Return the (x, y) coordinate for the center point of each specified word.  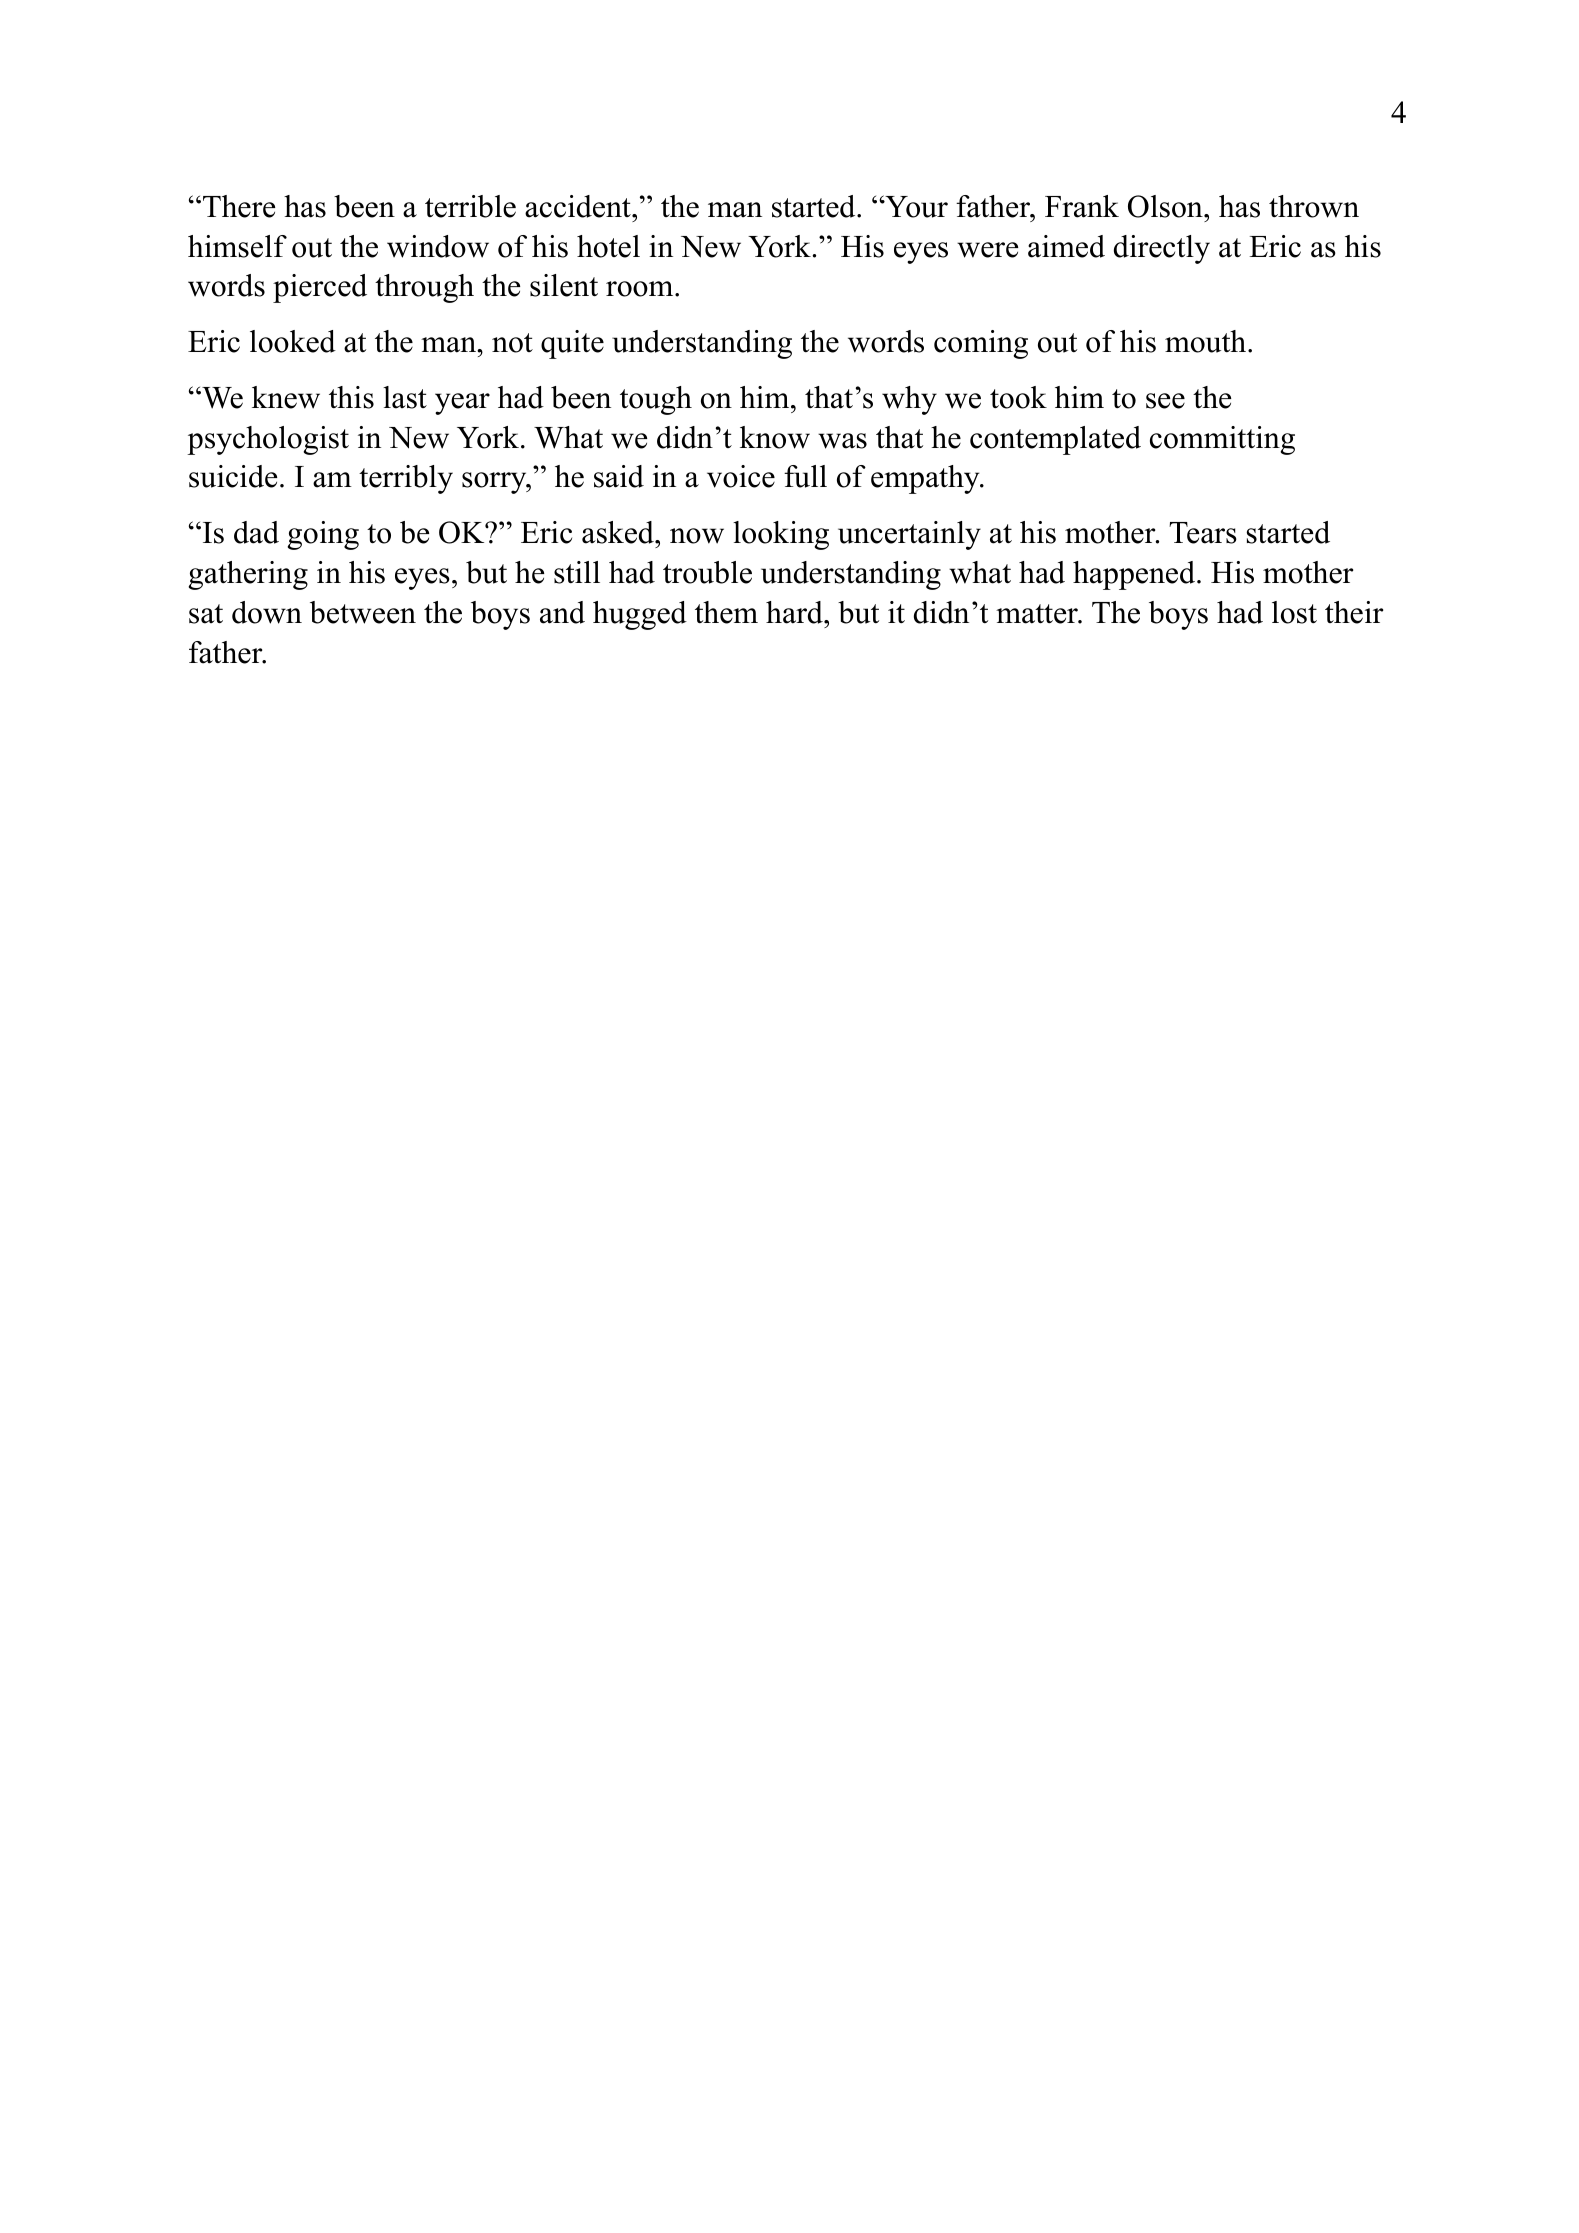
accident (579, 206)
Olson (1166, 206)
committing (1222, 440)
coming (981, 344)
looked (293, 341)
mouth (1207, 341)
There (239, 206)
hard (795, 612)
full (805, 476)
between (363, 612)
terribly (406, 479)
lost (1294, 612)
